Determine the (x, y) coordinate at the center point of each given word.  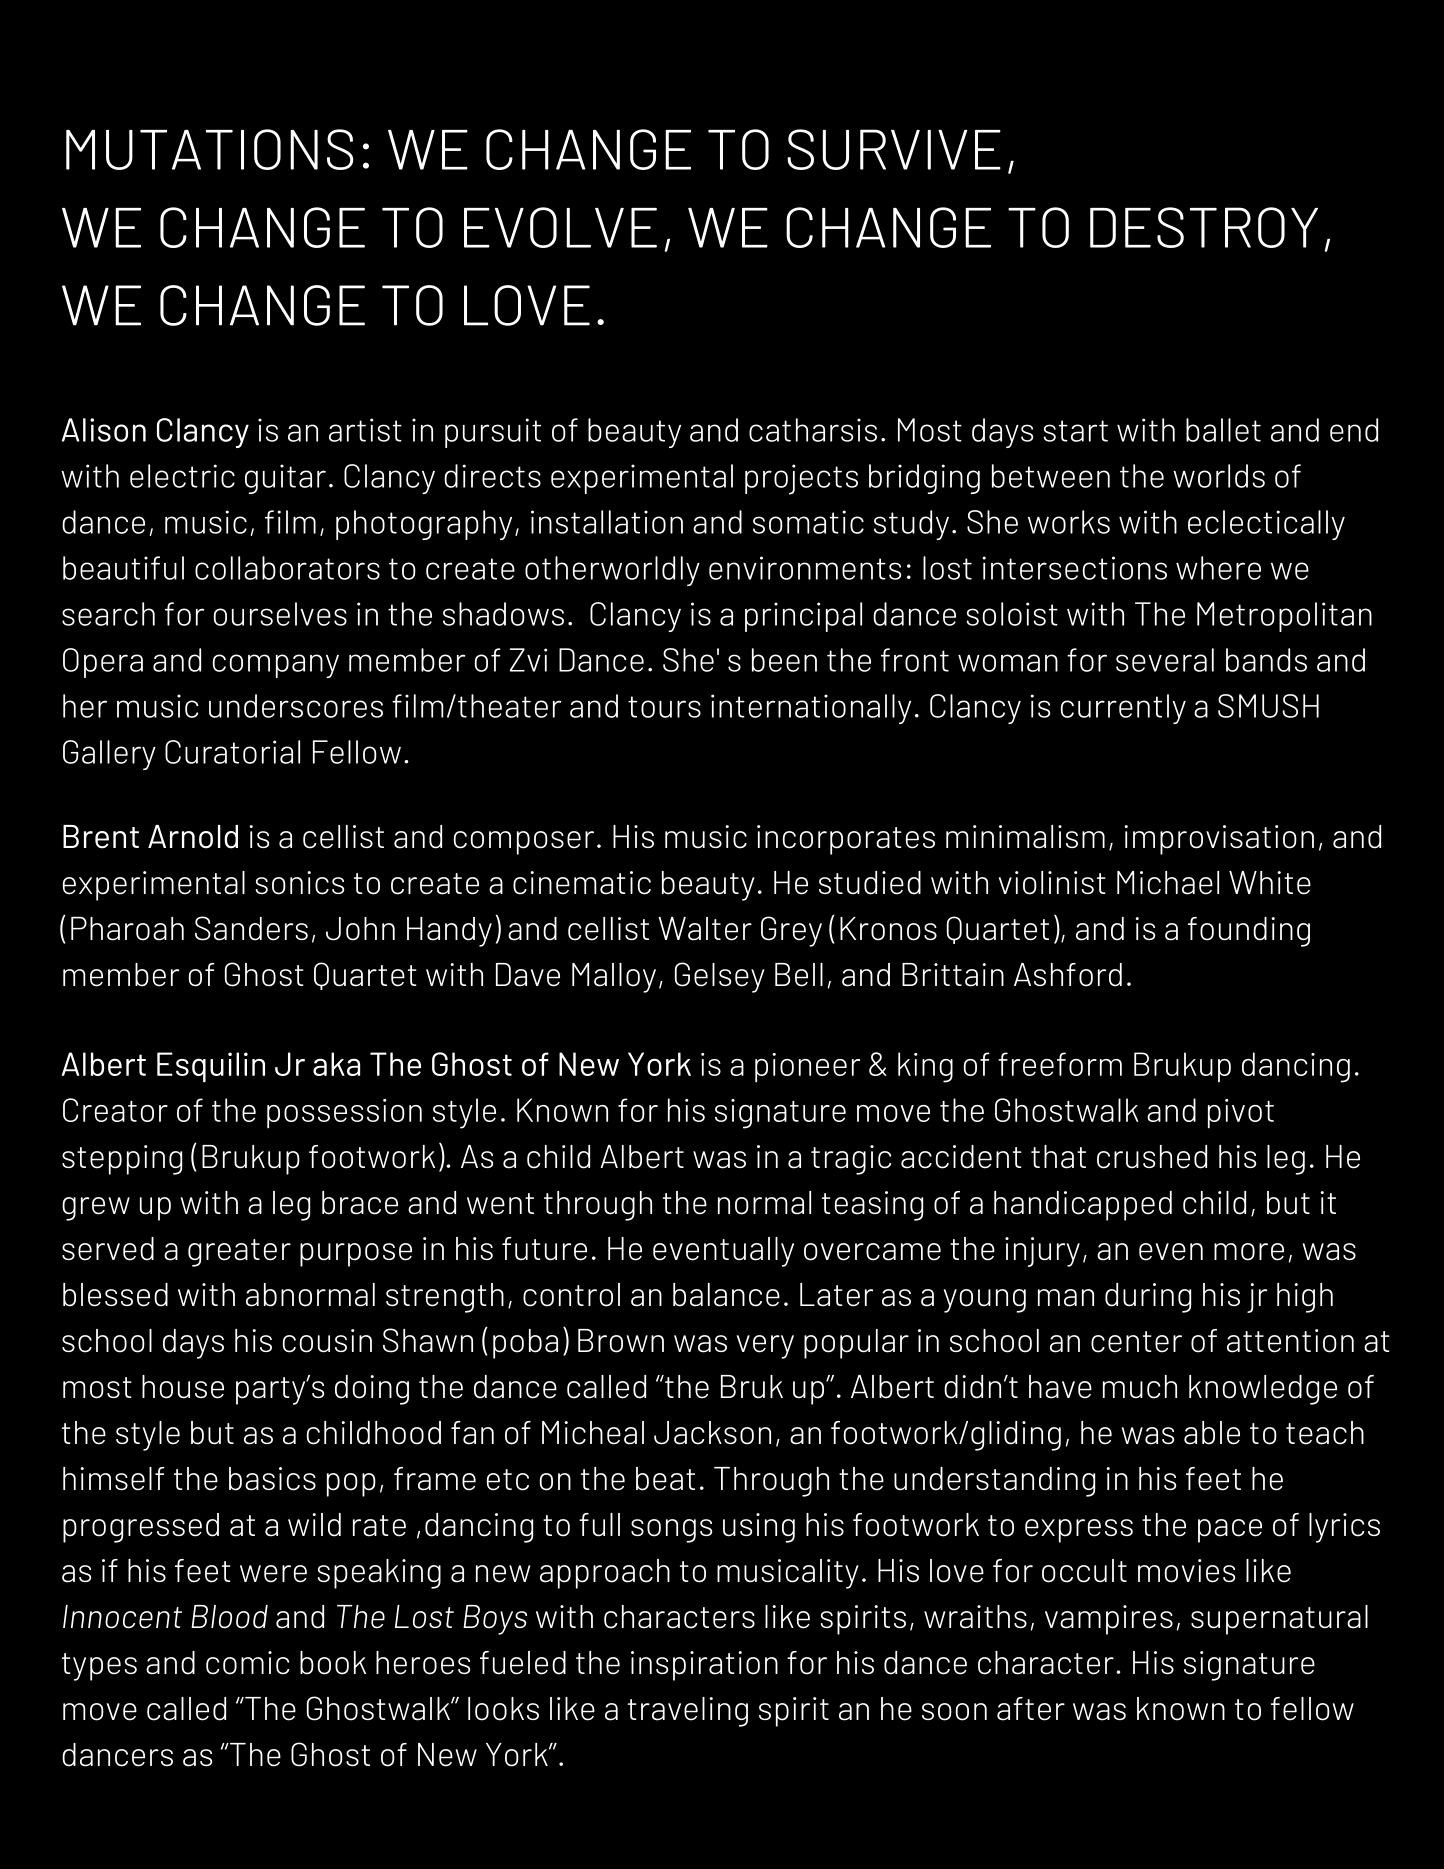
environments (805, 568)
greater (239, 1253)
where (1218, 568)
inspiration (704, 1666)
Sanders (251, 928)
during (1148, 1298)
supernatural (1279, 1620)
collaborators (287, 568)
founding (1249, 932)
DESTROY (1204, 227)
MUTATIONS (210, 149)
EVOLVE (560, 227)
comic (247, 1663)
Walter (705, 929)
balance (726, 1295)
